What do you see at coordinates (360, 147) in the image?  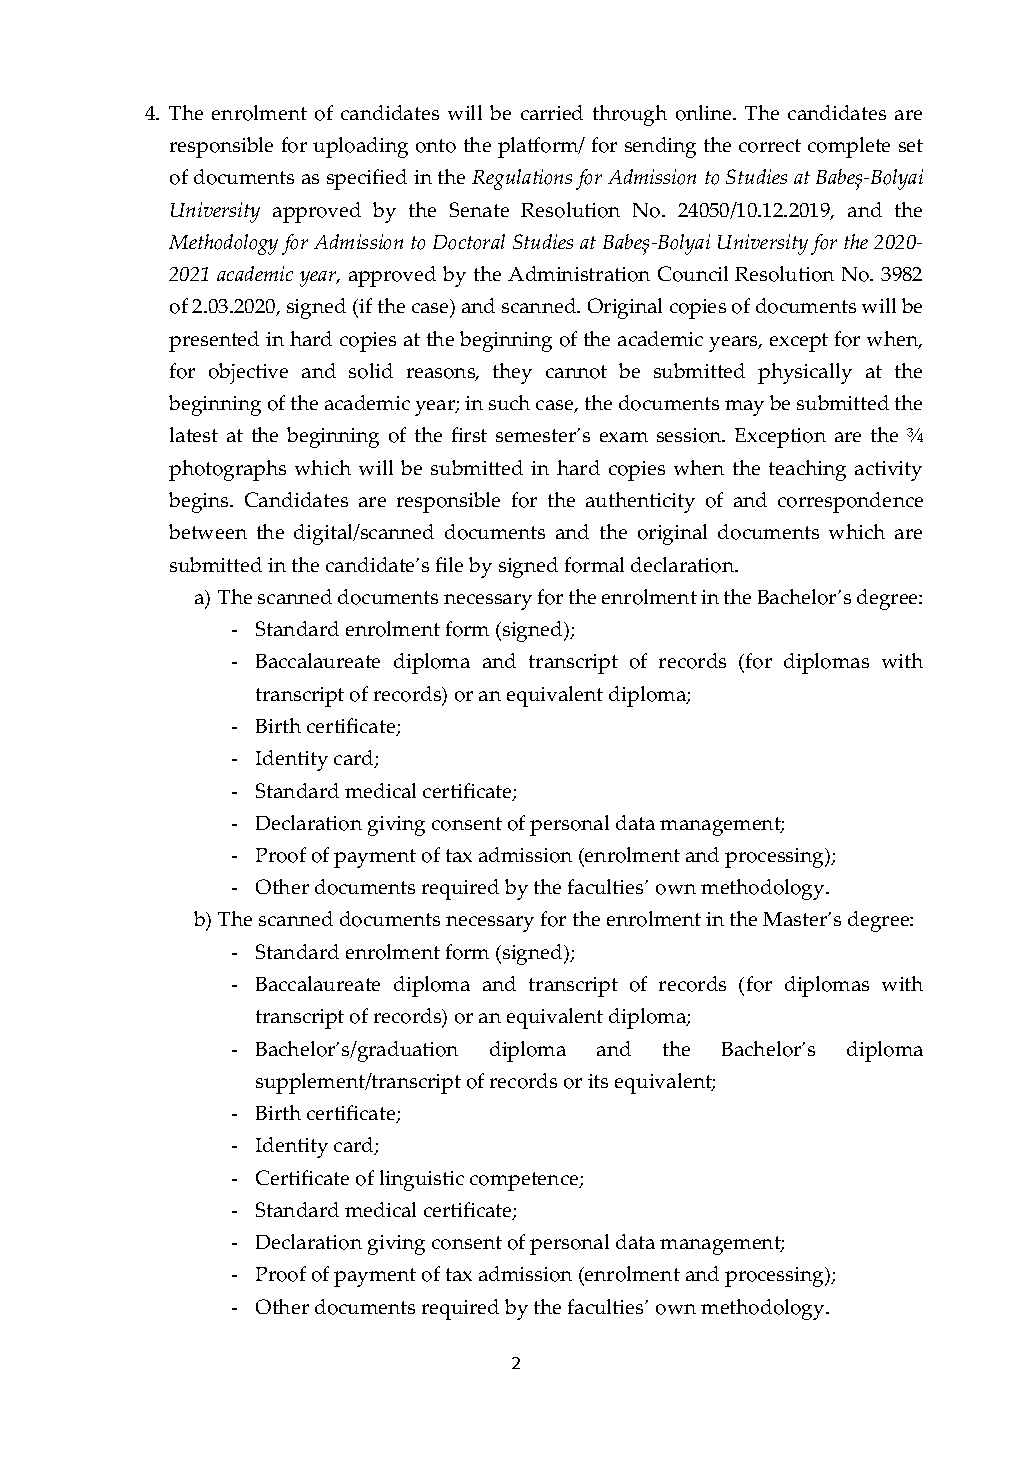 I see `uploading` at bounding box center [360, 147].
